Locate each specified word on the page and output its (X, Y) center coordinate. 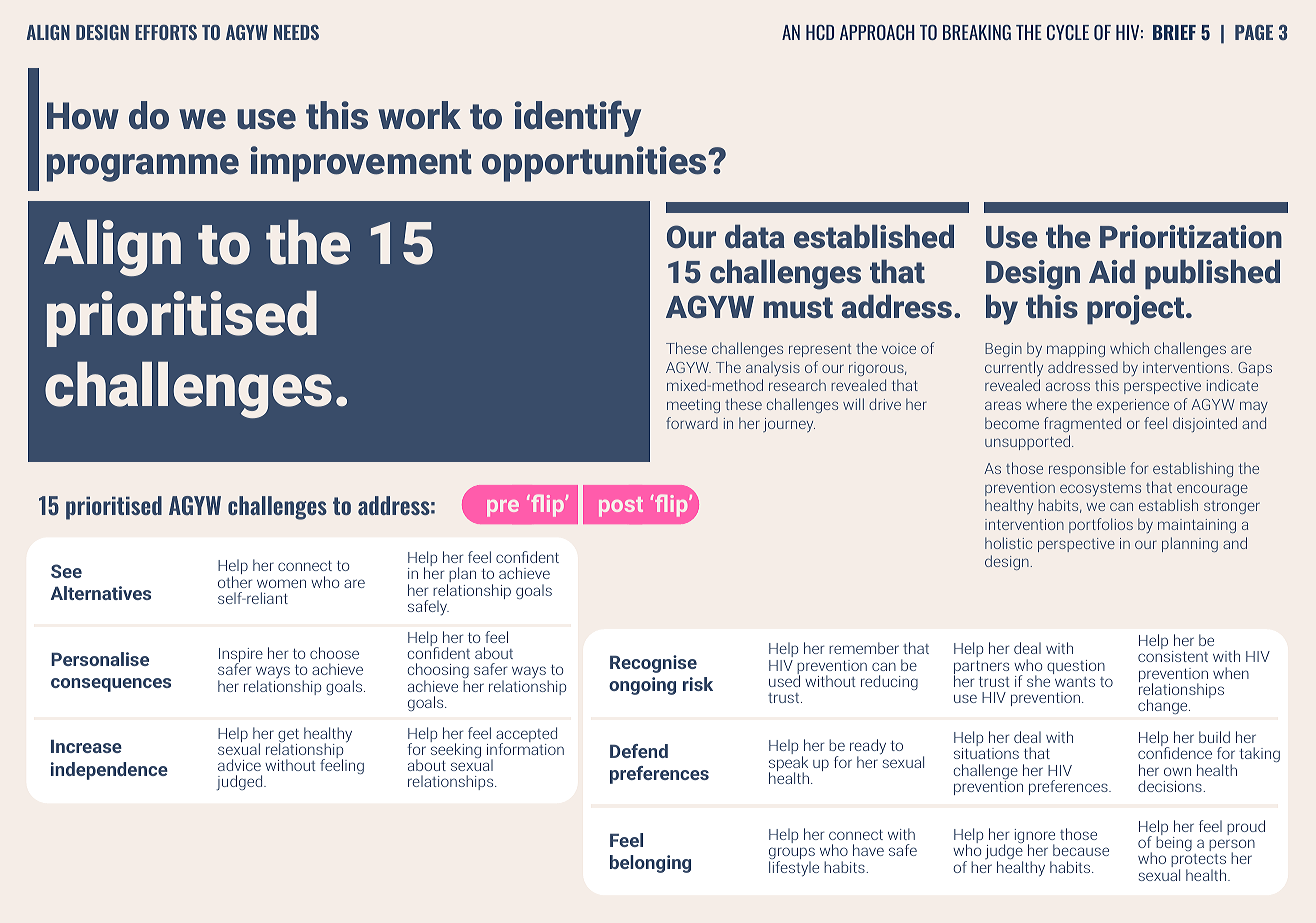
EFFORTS (166, 32)
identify (578, 118)
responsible (1087, 469)
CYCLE (1068, 32)
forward (692, 423)
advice (239, 765)
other (235, 582)
